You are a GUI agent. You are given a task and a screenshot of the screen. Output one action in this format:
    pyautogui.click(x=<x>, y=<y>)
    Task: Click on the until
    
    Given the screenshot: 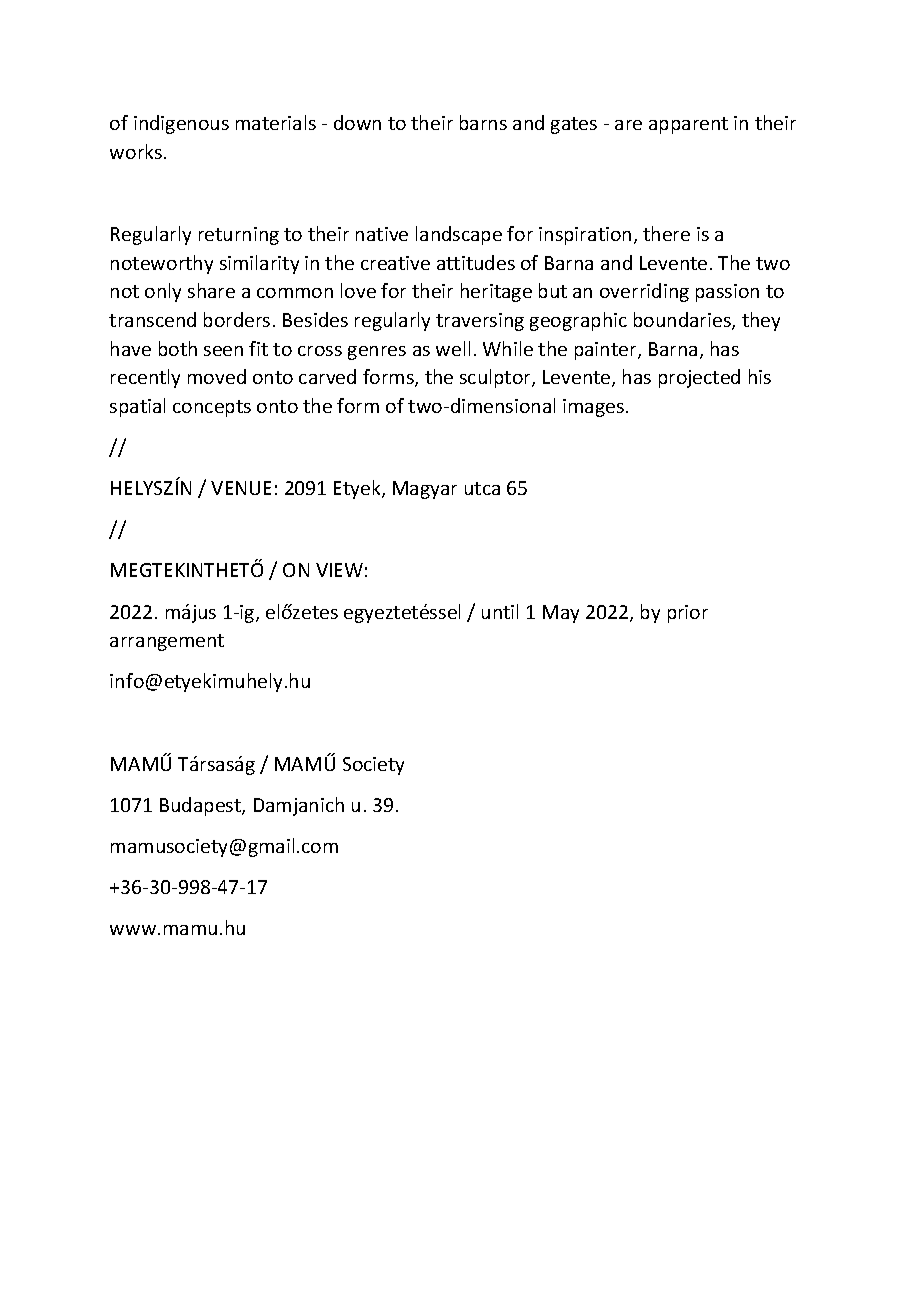 What is the action you would take?
    pyautogui.click(x=500, y=611)
